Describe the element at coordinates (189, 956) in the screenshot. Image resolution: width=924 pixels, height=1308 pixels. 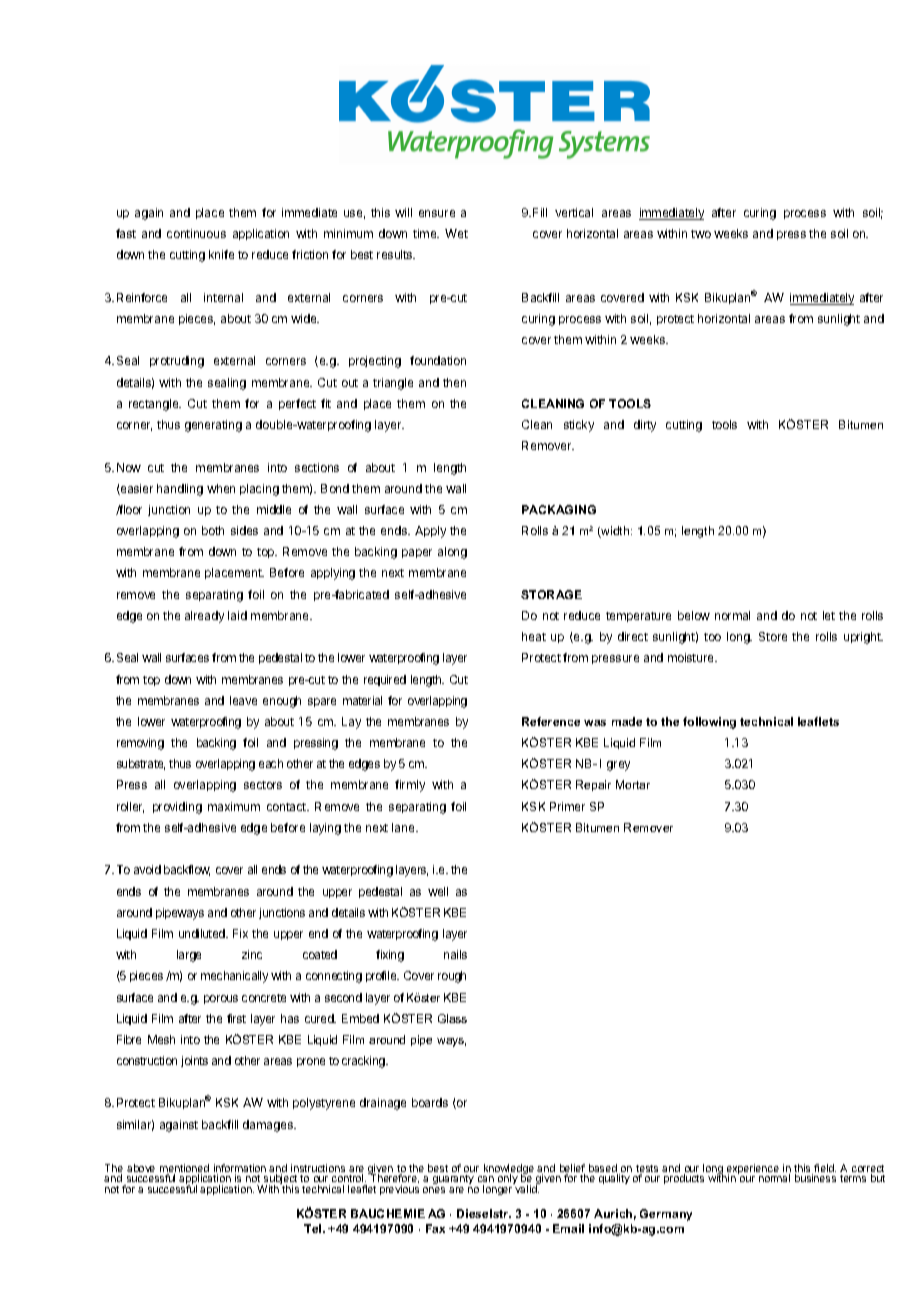
I see `large` at that location.
